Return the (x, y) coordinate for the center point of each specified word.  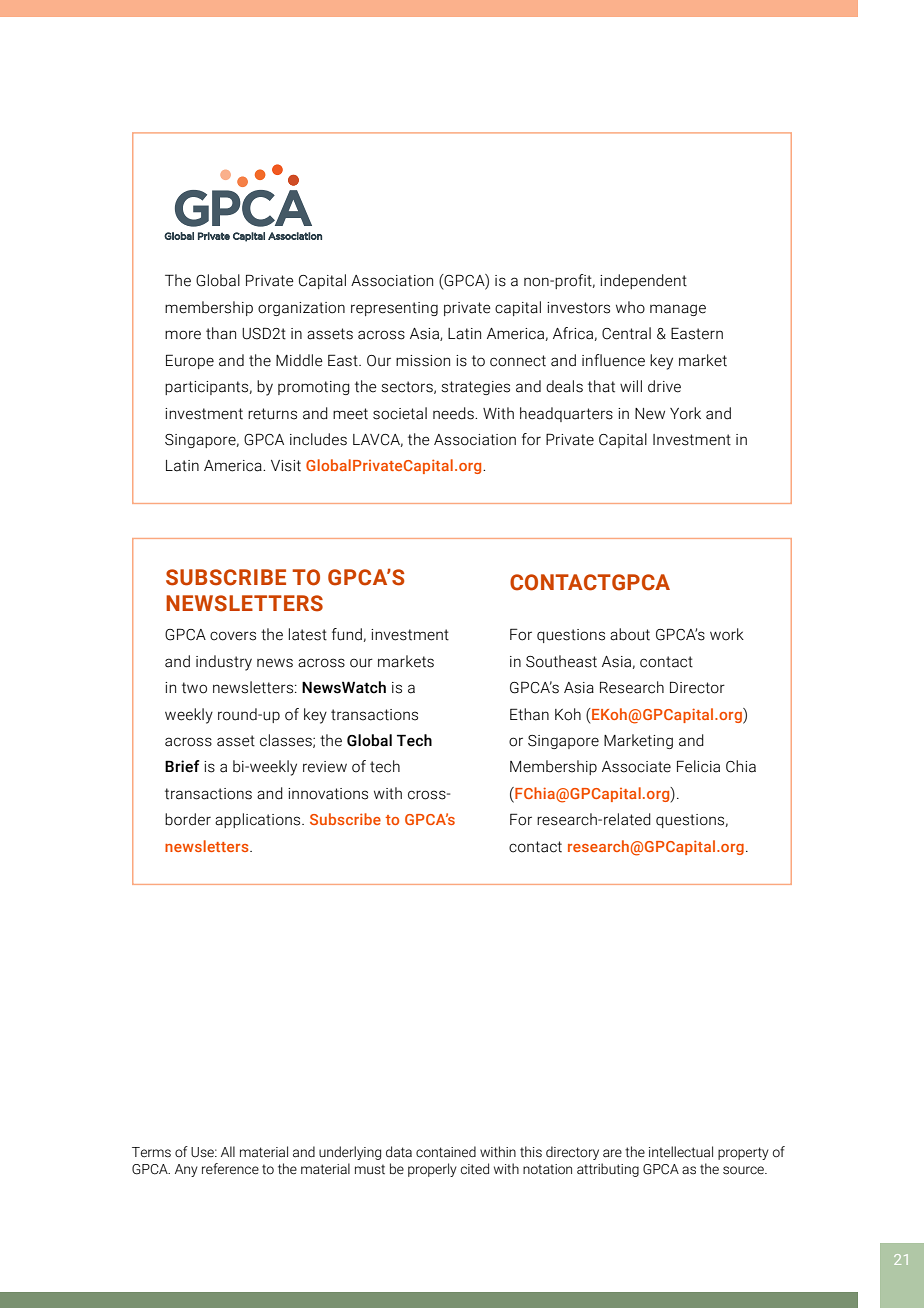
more (183, 335)
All (228, 1151)
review (325, 767)
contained (446, 1152)
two (194, 688)
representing (394, 309)
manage (678, 310)
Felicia (698, 766)
